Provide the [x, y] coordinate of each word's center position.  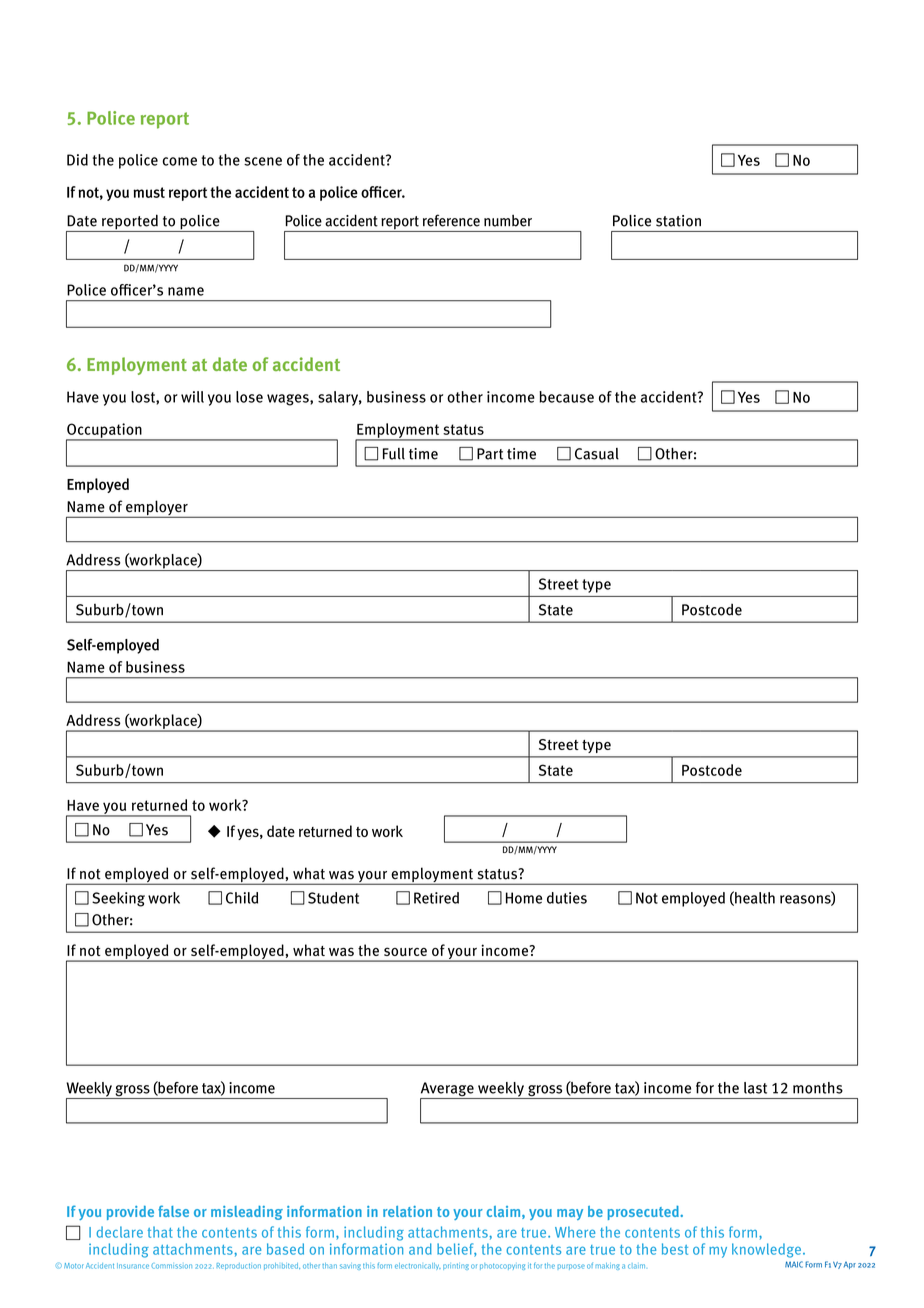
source [405, 951]
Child [242, 898]
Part [490, 454]
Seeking [118, 899]
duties [567, 898]
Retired [436, 898]
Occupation [105, 431]
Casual [597, 454]
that [160, 1232]
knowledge [766, 1250]
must [149, 192]
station [678, 221]
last [755, 1088]
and [420, 1249]
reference [451, 220]
